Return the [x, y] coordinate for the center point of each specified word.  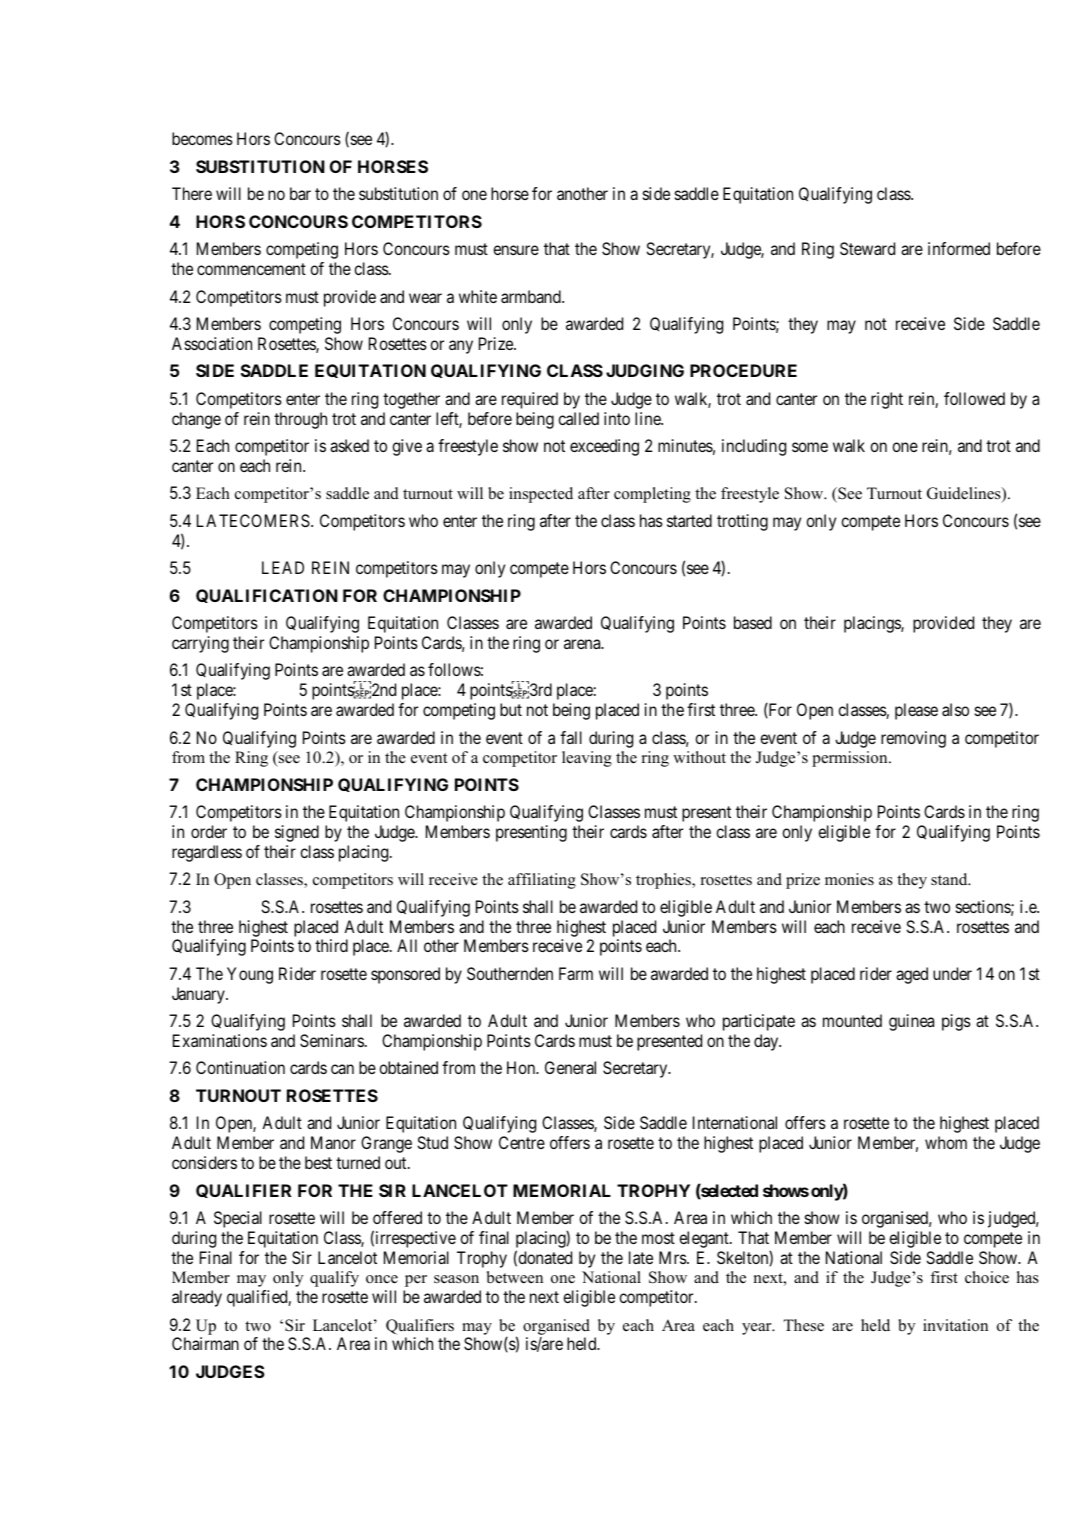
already [197, 1298]
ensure [516, 250]
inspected [541, 495]
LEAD [283, 567]
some [810, 447]
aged [912, 975]
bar [300, 193]
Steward [867, 248]
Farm [576, 973]
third [331, 945]
